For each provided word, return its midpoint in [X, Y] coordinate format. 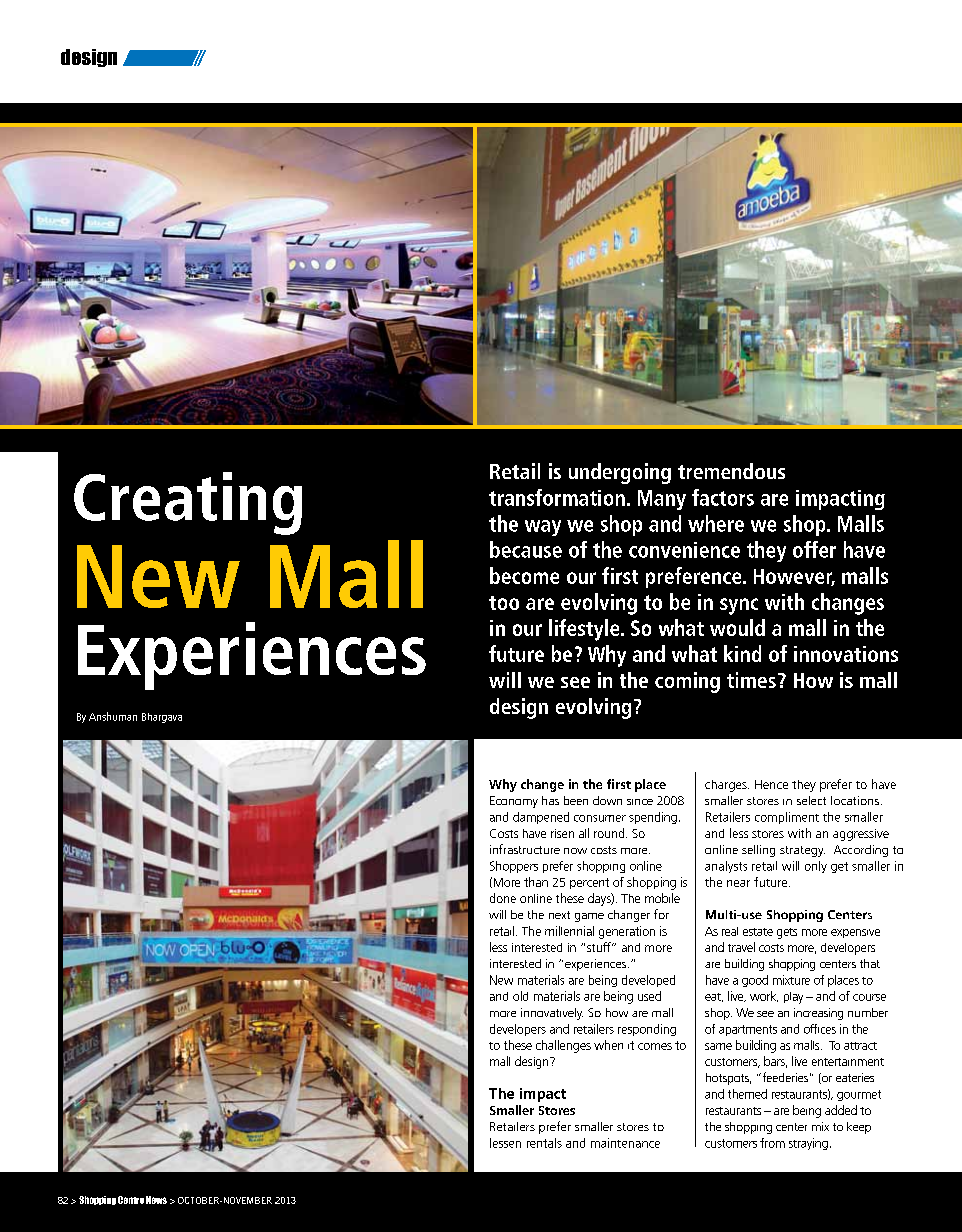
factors [723, 497]
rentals [544, 1143]
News [156, 1200]
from [772, 1143]
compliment [787, 818]
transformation [557, 497]
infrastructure [525, 849]
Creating [188, 503]
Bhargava [162, 718]
